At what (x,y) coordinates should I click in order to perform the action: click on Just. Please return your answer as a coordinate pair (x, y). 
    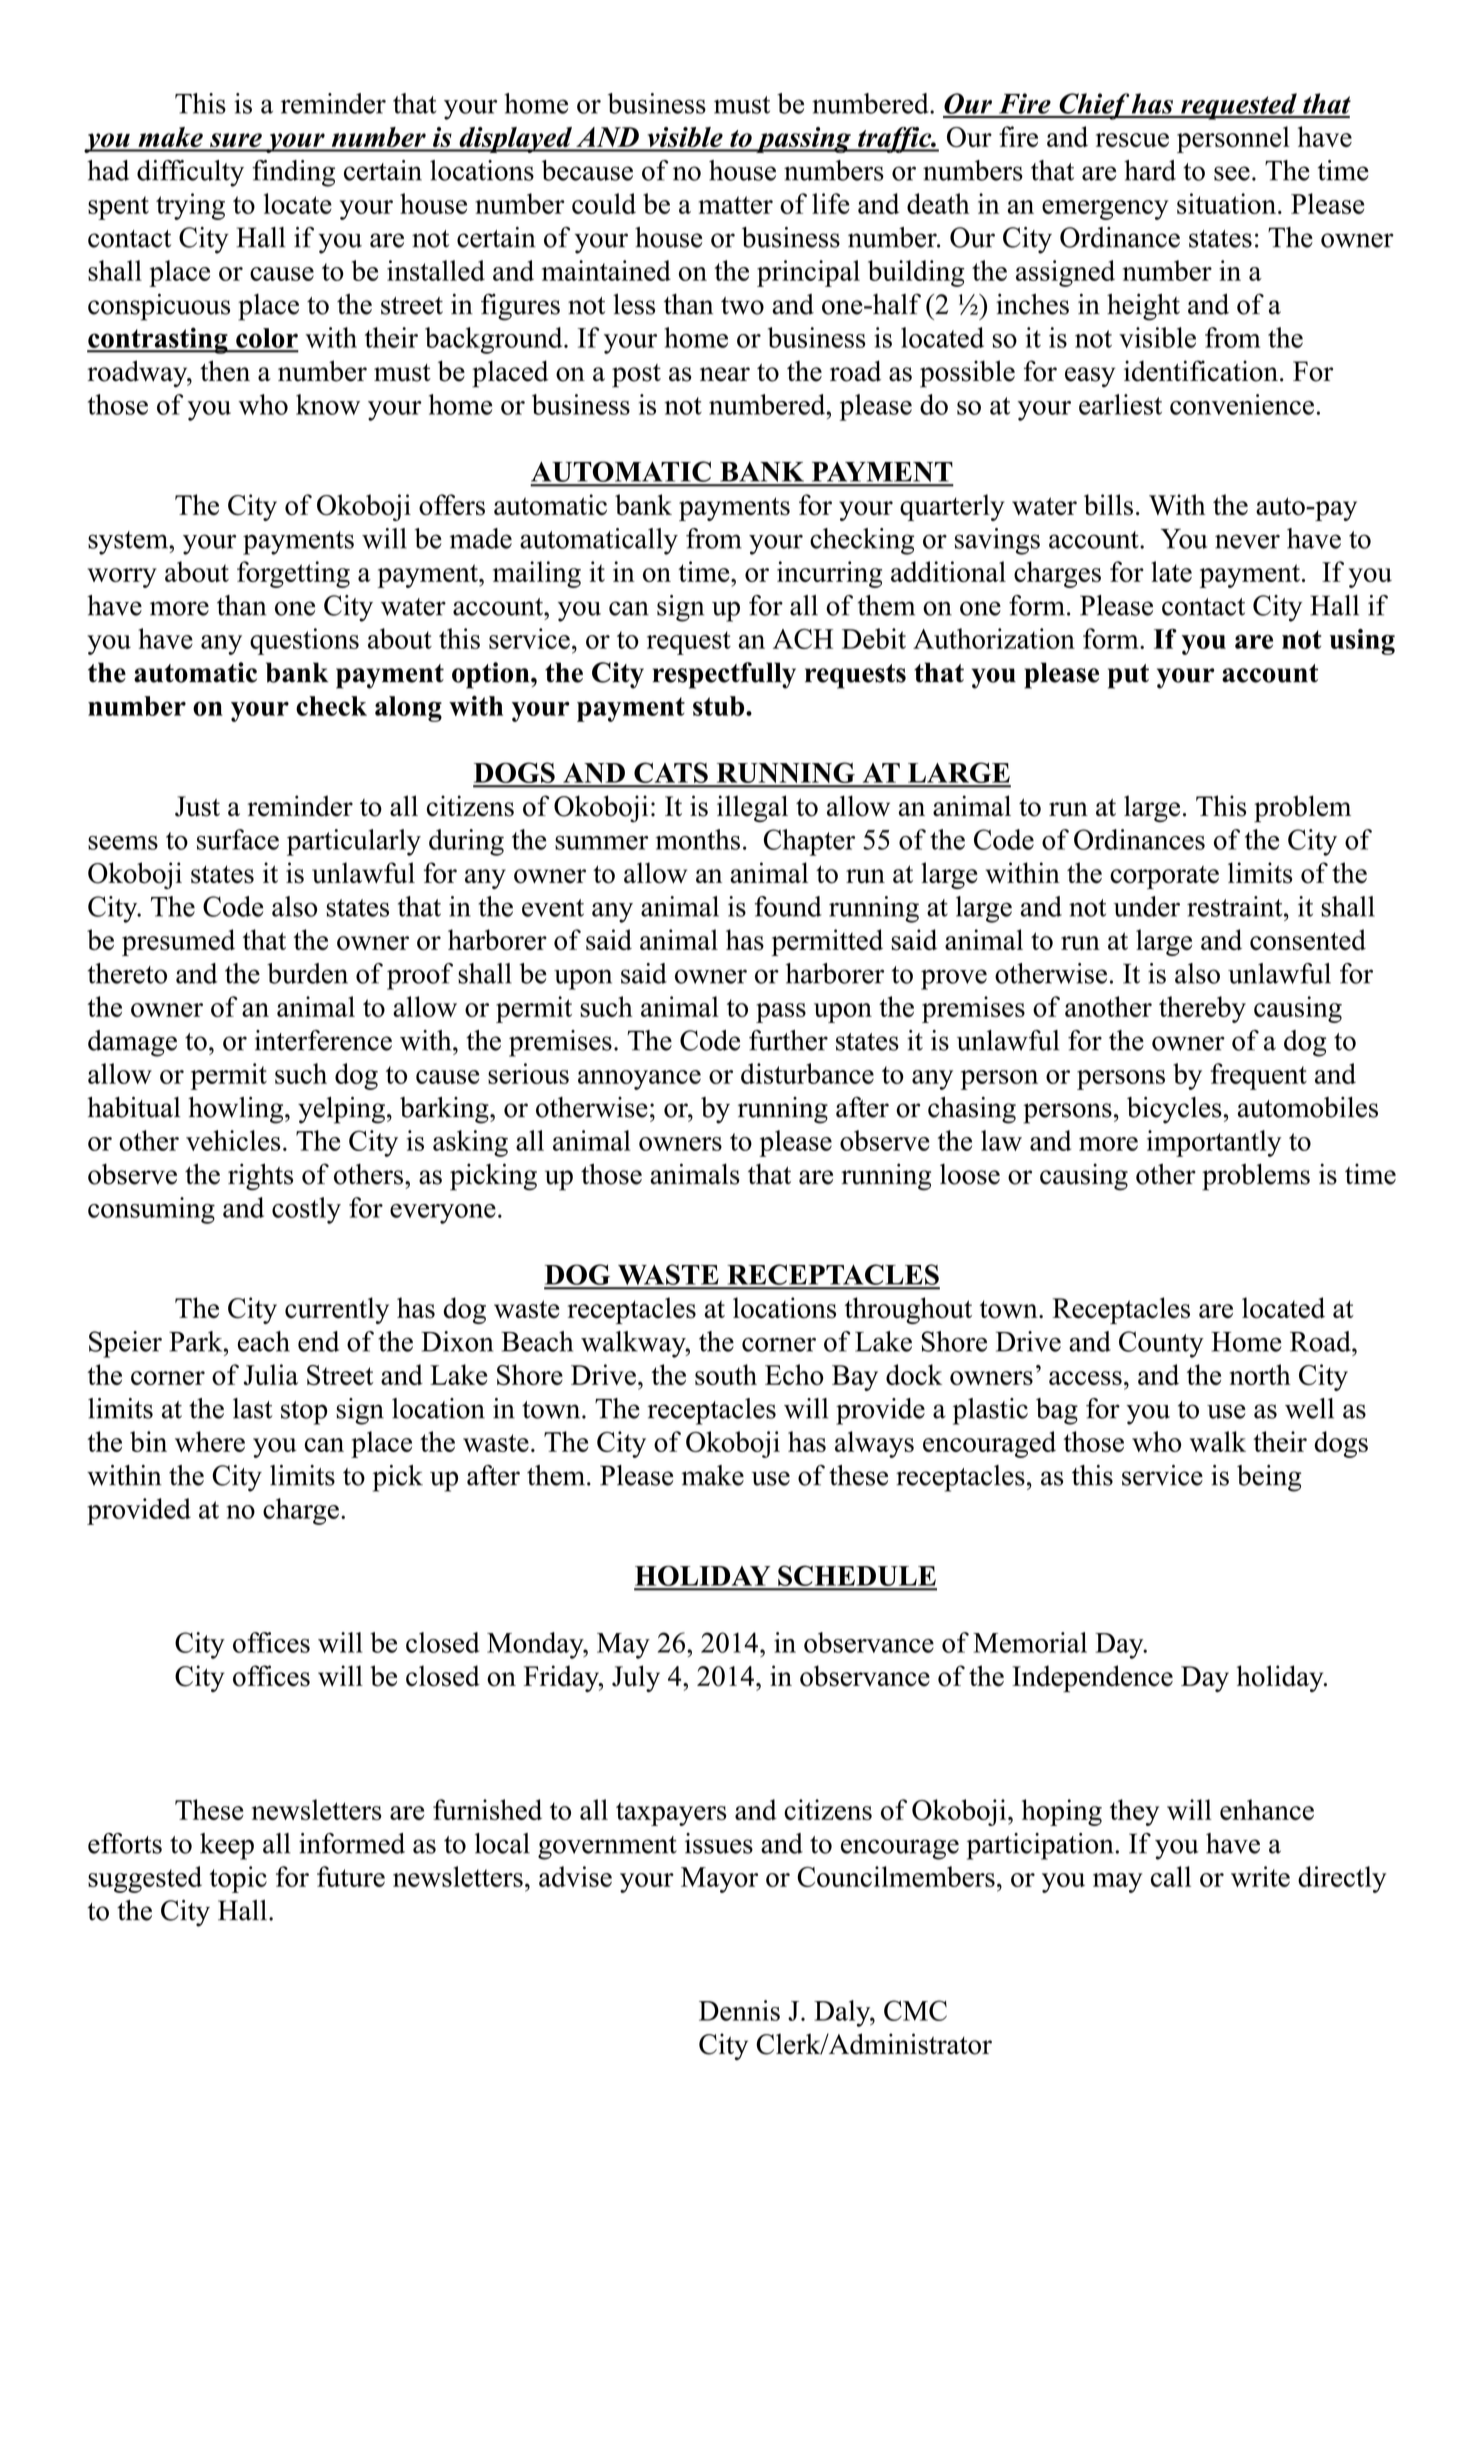
    Looking at the image, I should click on (197, 806).
